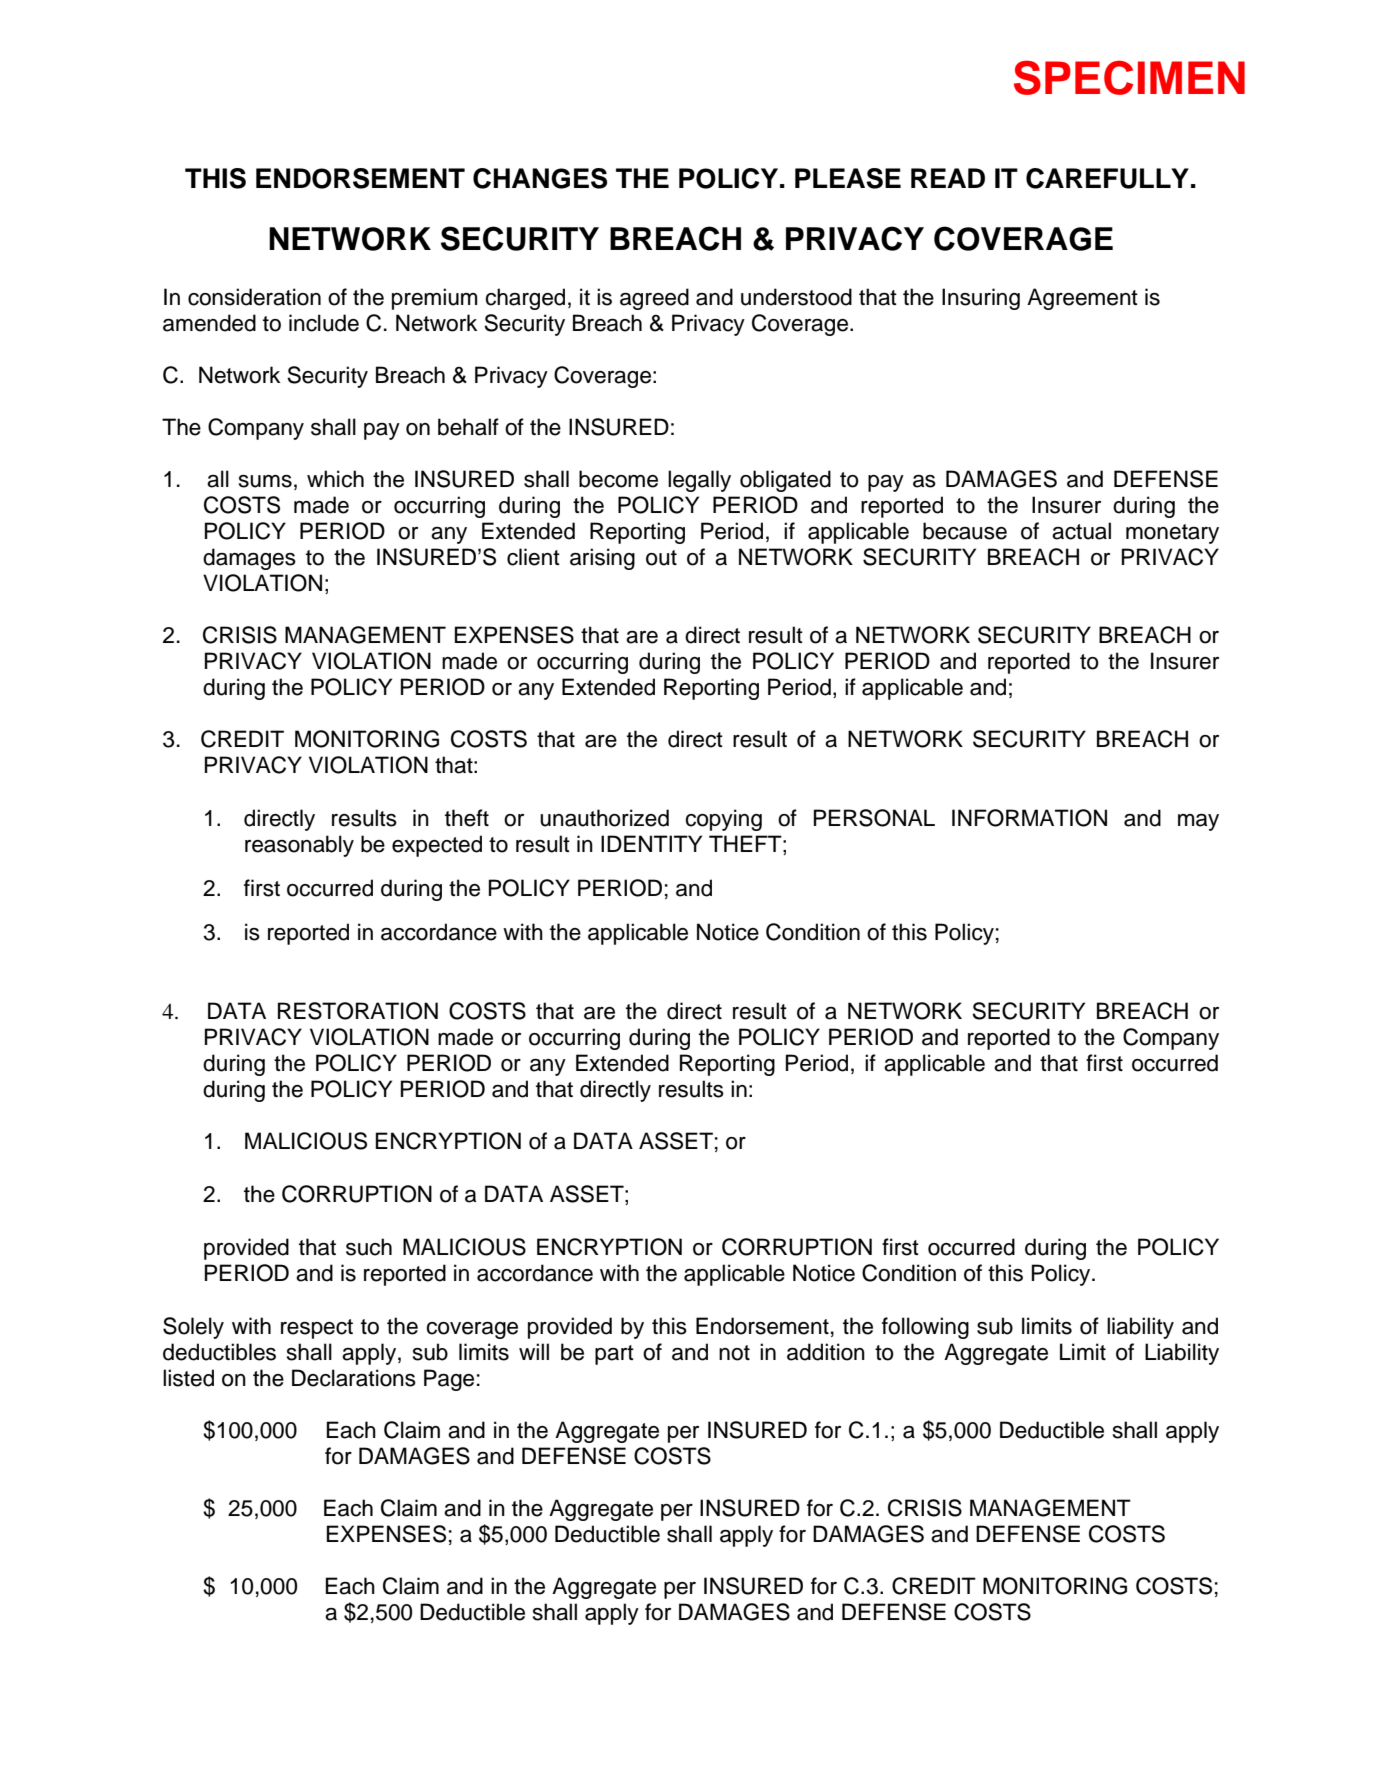 Image resolution: width=1382 pixels, height=1789 pixels. What do you see at coordinates (661, 558) in the screenshot?
I see `out` at bounding box center [661, 558].
